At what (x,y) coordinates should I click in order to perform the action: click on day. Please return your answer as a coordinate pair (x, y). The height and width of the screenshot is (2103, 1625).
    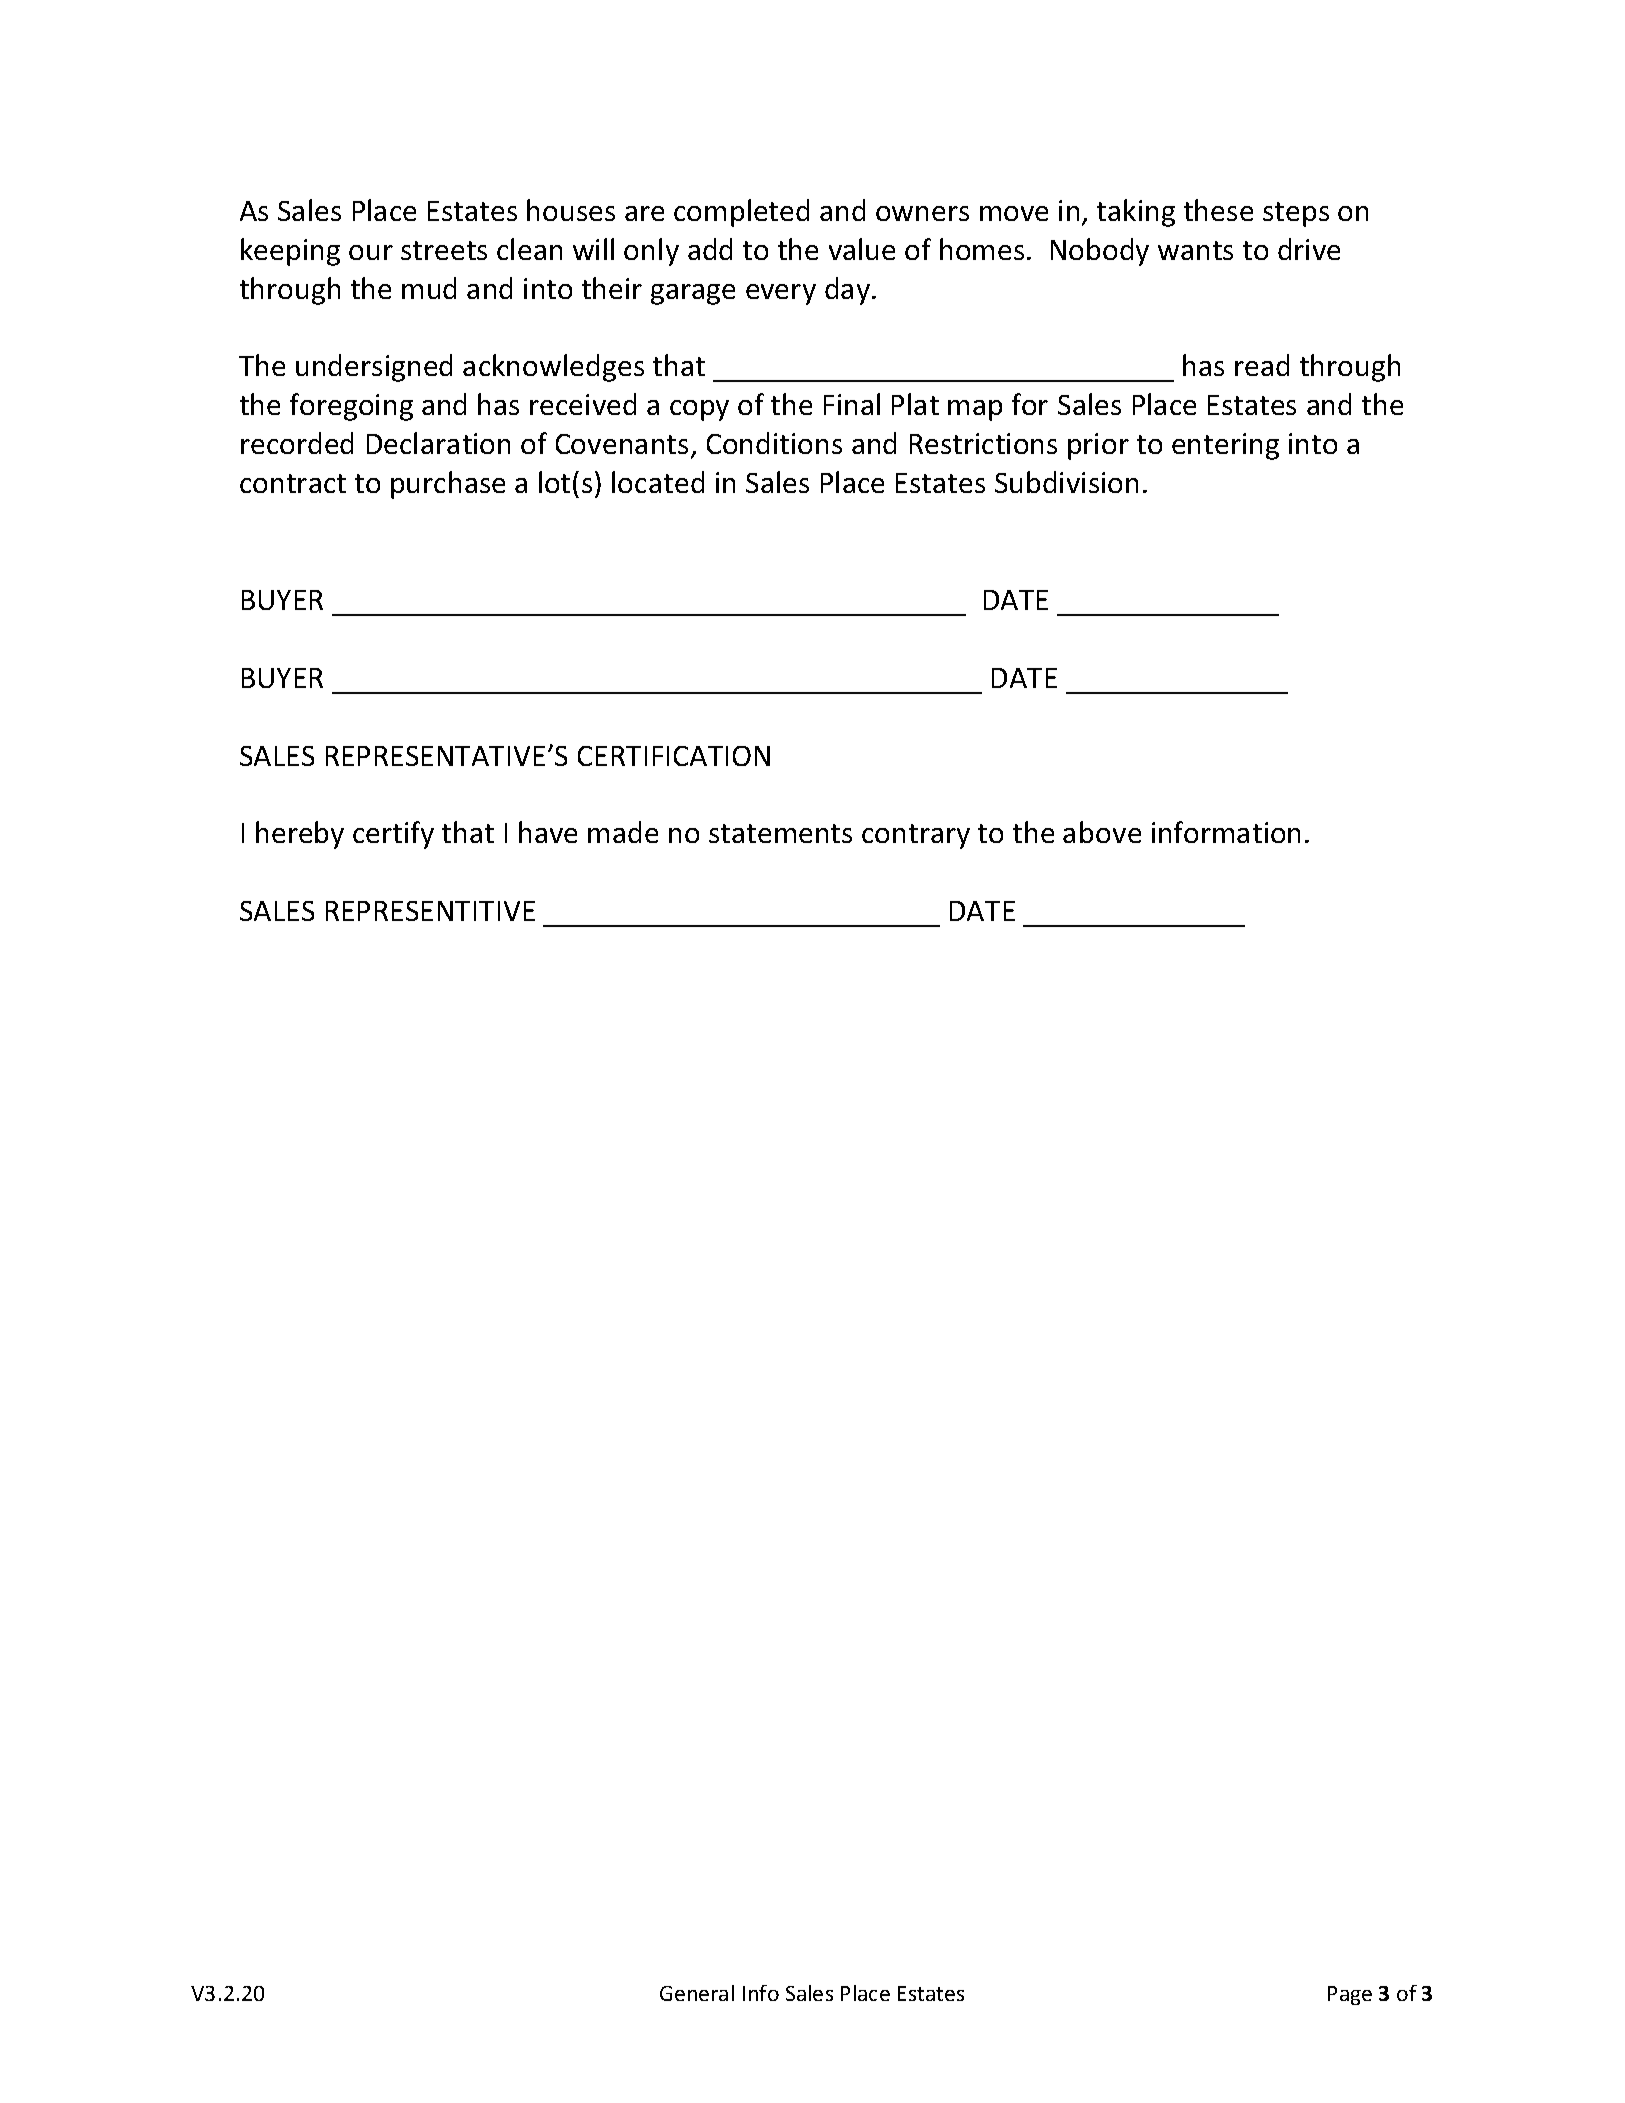
    Looking at the image, I should click on (849, 291).
